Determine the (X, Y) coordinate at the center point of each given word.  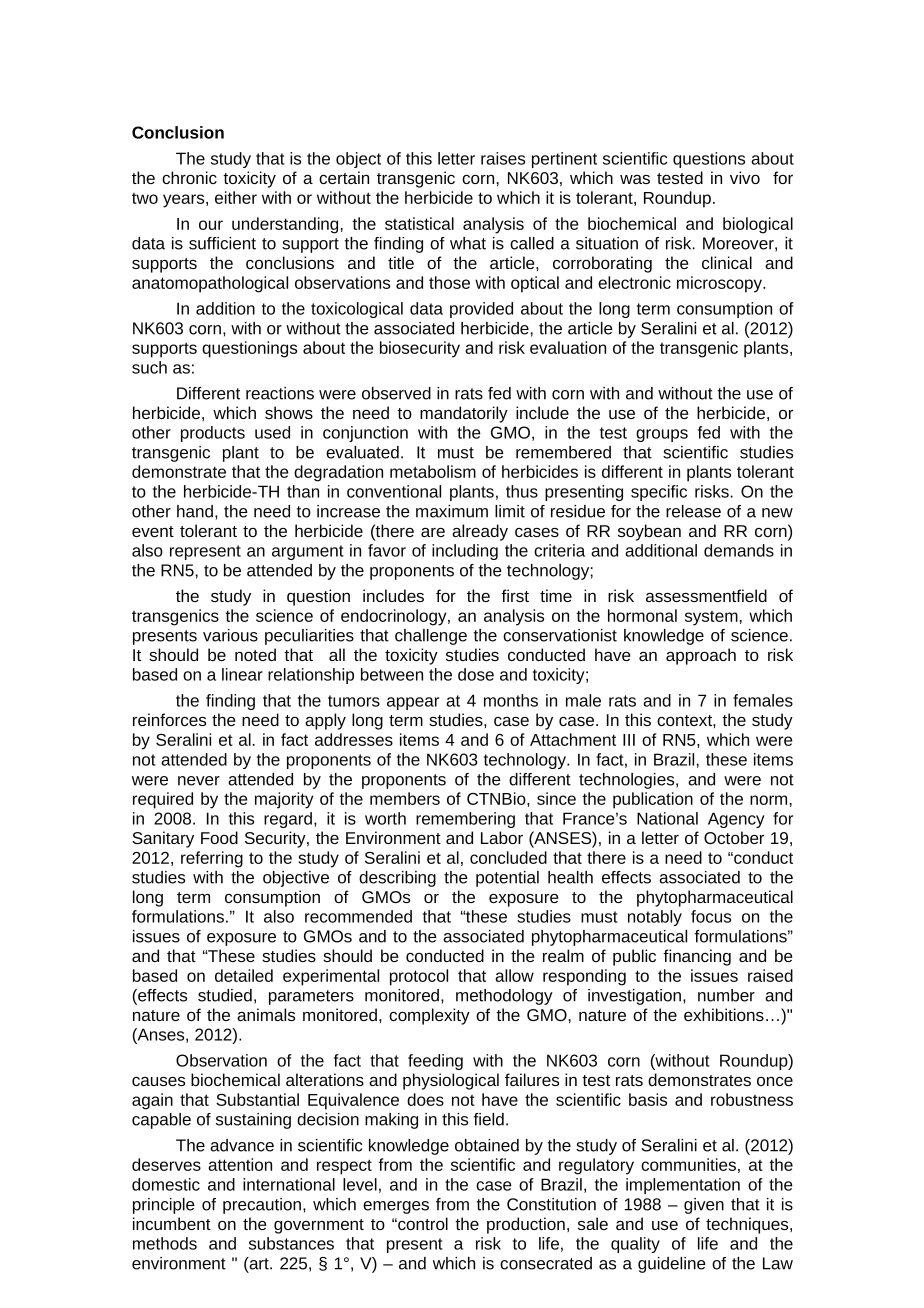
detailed (244, 975)
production (526, 1225)
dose (476, 674)
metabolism (433, 471)
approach (701, 656)
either (236, 197)
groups (662, 435)
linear (242, 674)
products (213, 434)
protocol (419, 977)
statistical (419, 223)
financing (697, 957)
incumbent (172, 1223)
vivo (745, 177)
